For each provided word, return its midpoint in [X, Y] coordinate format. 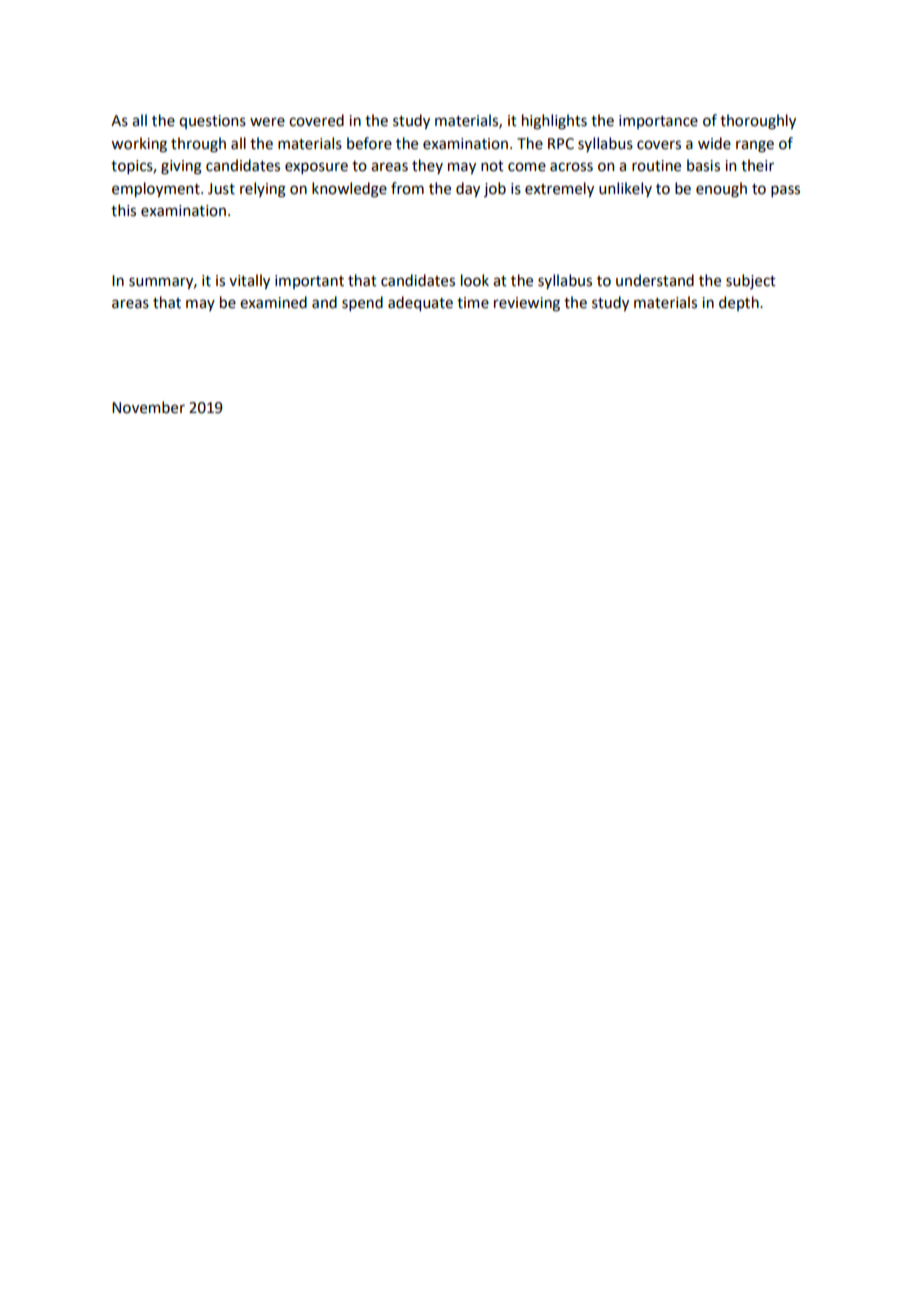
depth [740, 303]
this [123, 210]
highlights [554, 122]
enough [721, 190]
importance [658, 122]
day [468, 190]
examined [273, 302]
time [473, 303]
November [148, 407]
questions [212, 122]
